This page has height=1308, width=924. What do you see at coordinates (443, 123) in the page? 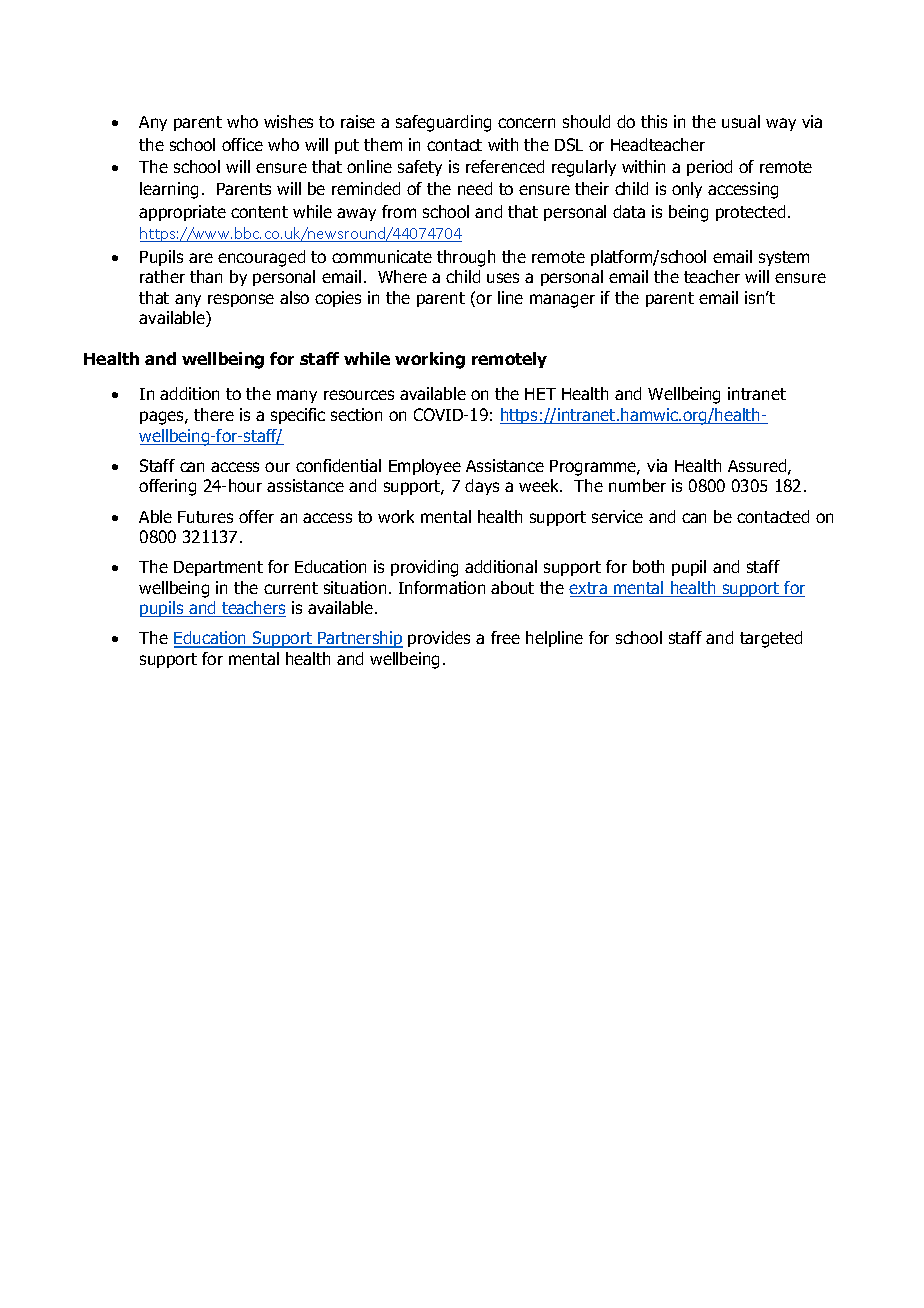
I see `safeguarding` at bounding box center [443, 123].
